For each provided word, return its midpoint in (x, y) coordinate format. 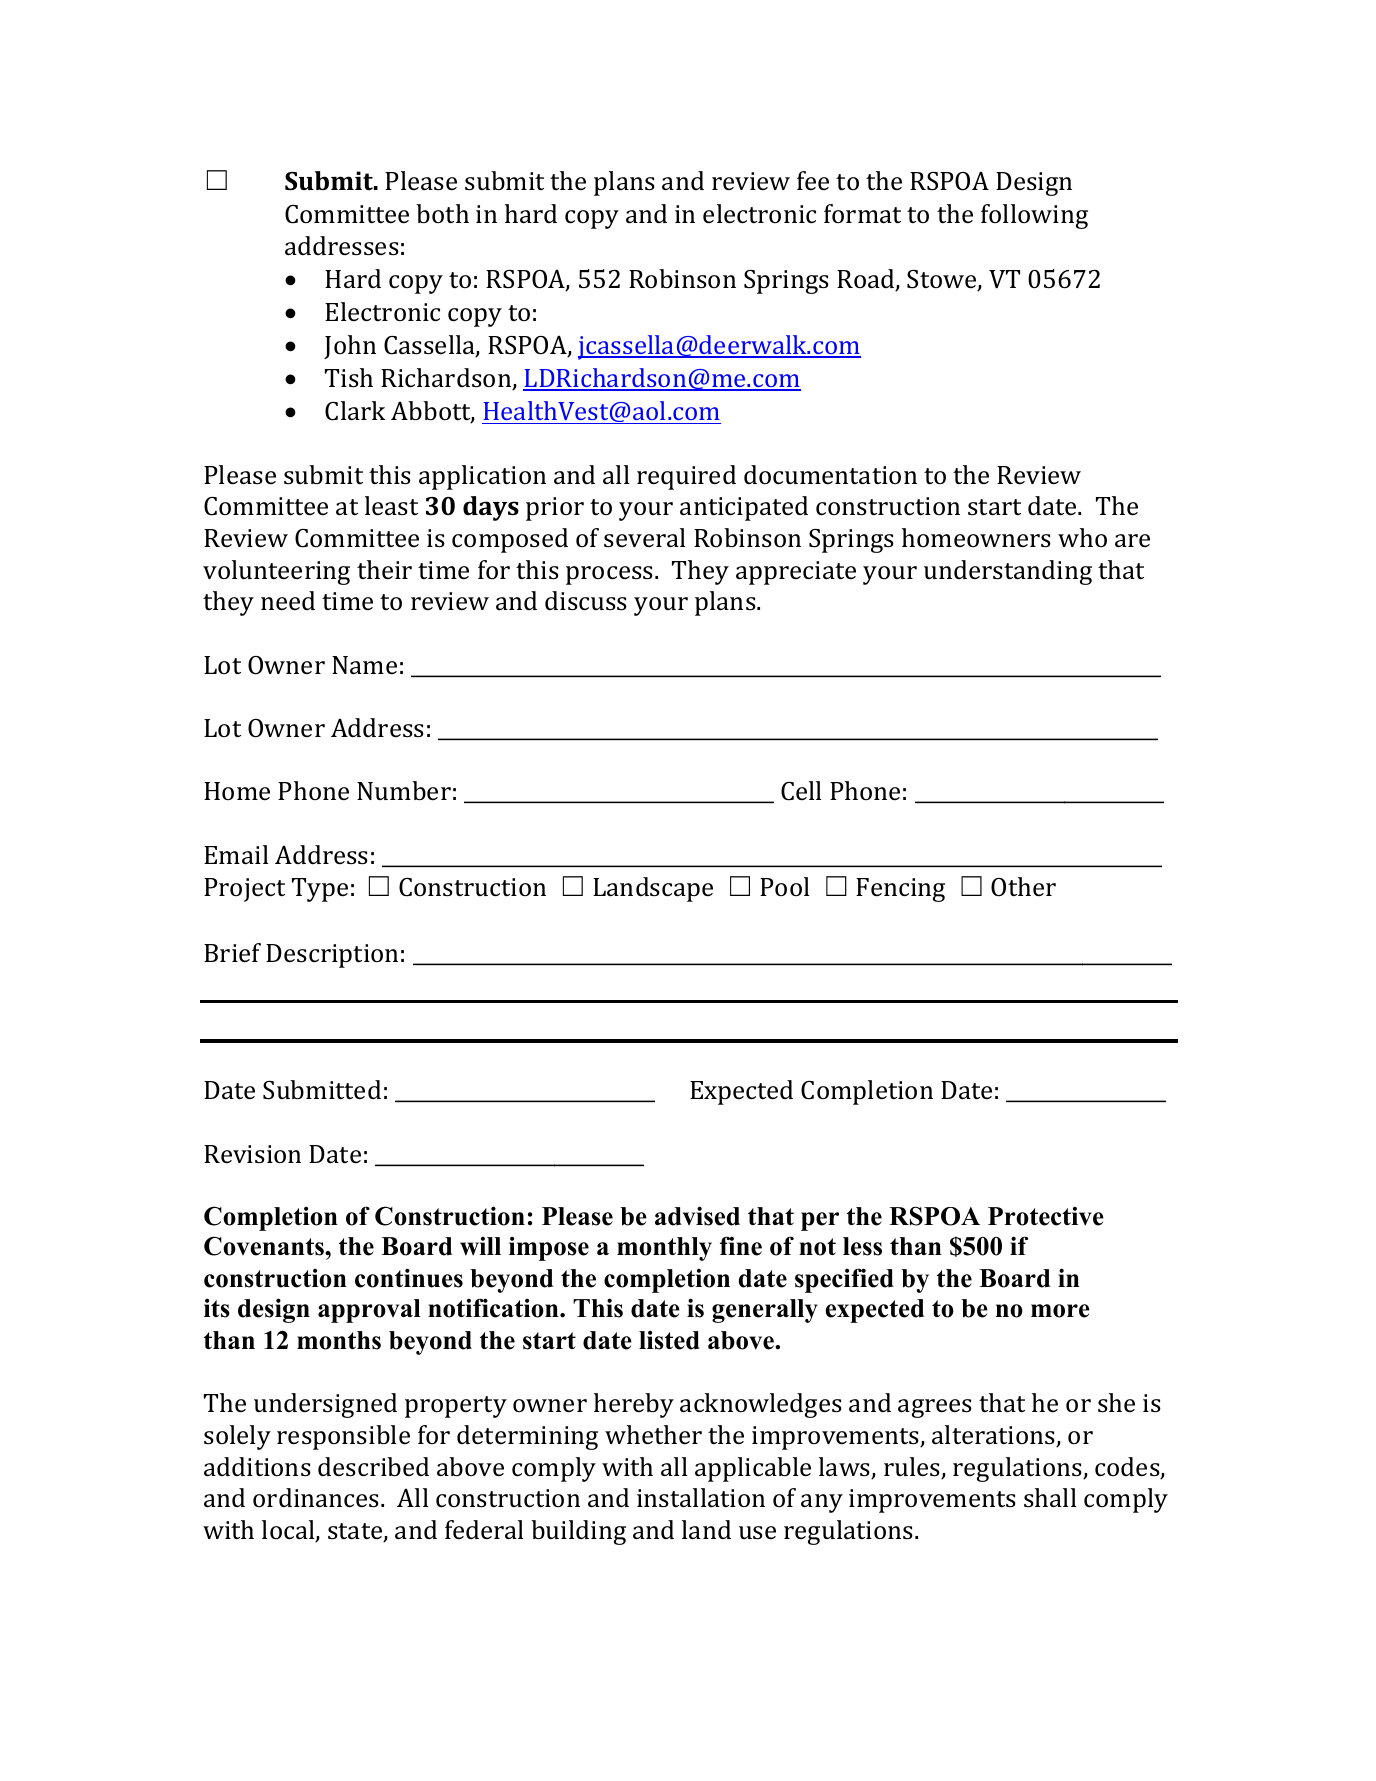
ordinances (317, 1498)
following (1034, 216)
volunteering (276, 572)
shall (1050, 1498)
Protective (1046, 1216)
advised (697, 1216)
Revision (252, 1154)
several (645, 538)
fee (813, 180)
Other (1023, 887)
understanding (1008, 572)
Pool (785, 886)
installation (701, 1498)
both (442, 214)
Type (320, 890)
